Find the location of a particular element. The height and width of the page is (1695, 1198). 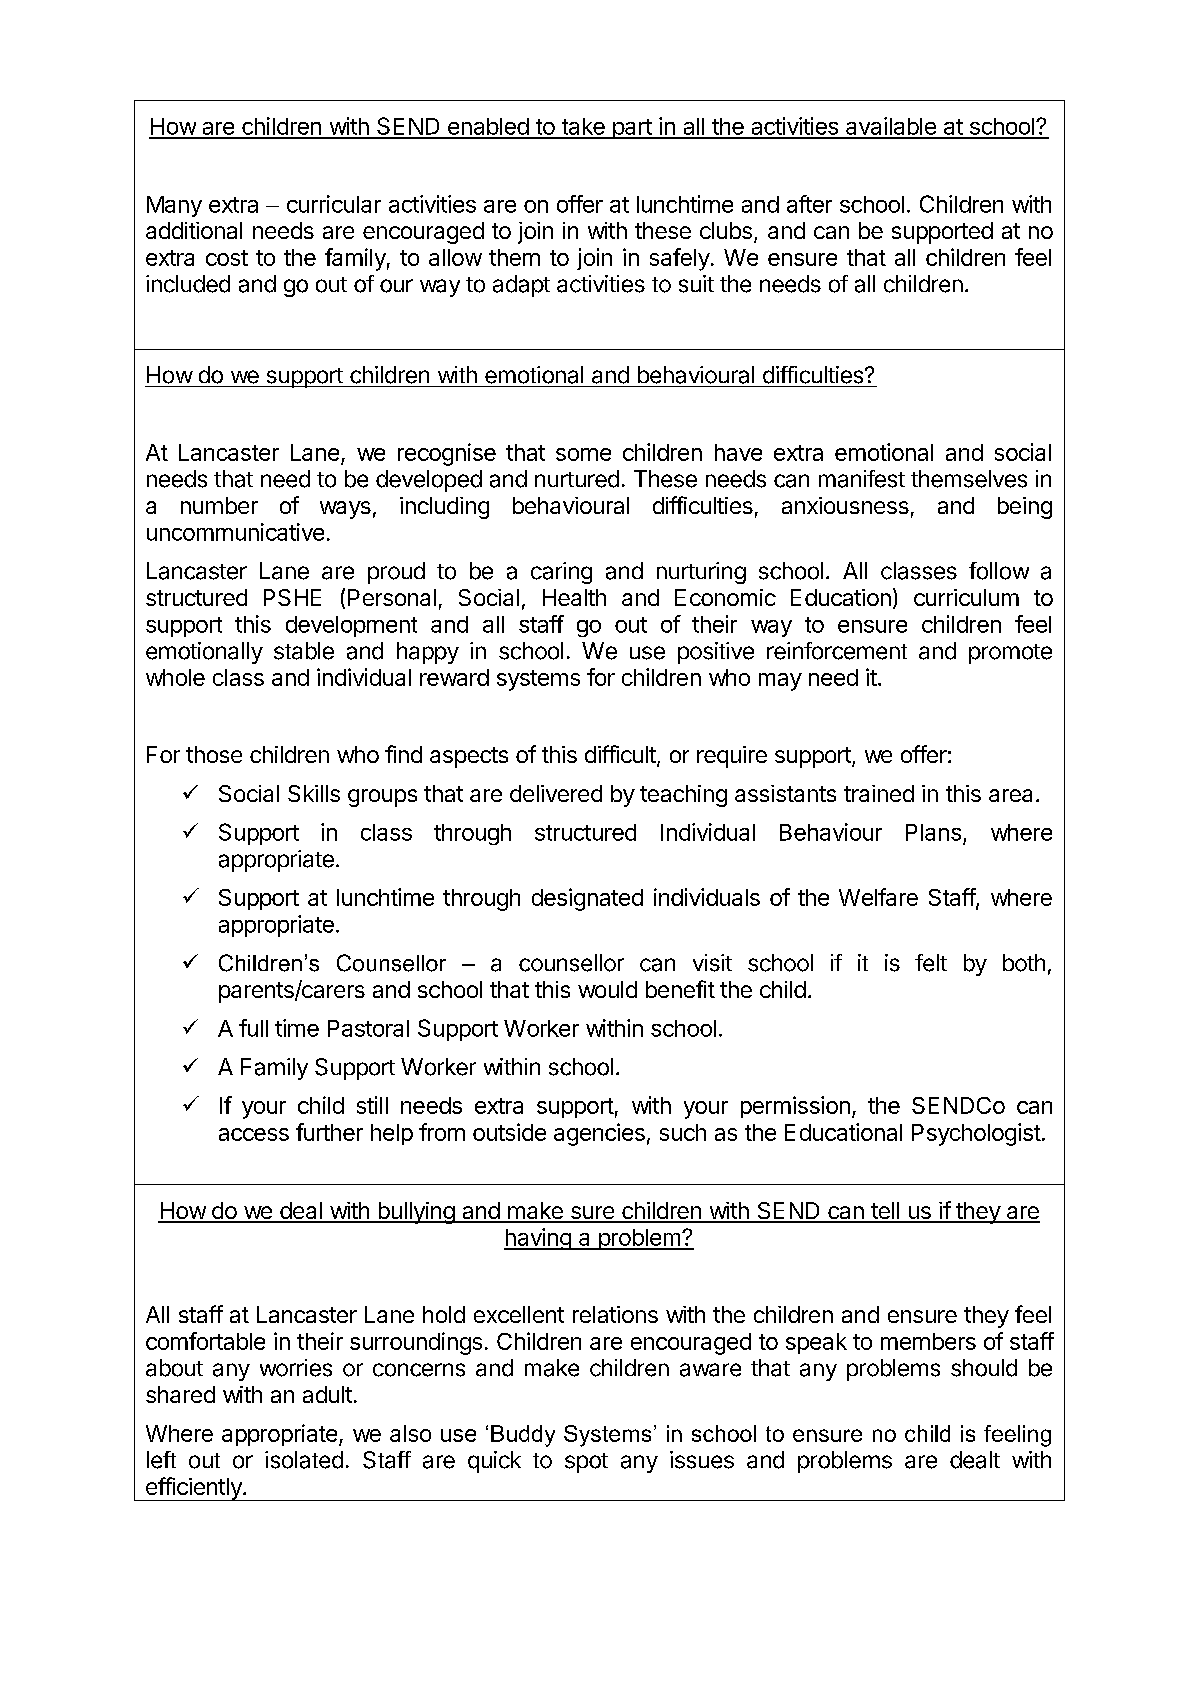

delivered is located at coordinates (556, 793).
